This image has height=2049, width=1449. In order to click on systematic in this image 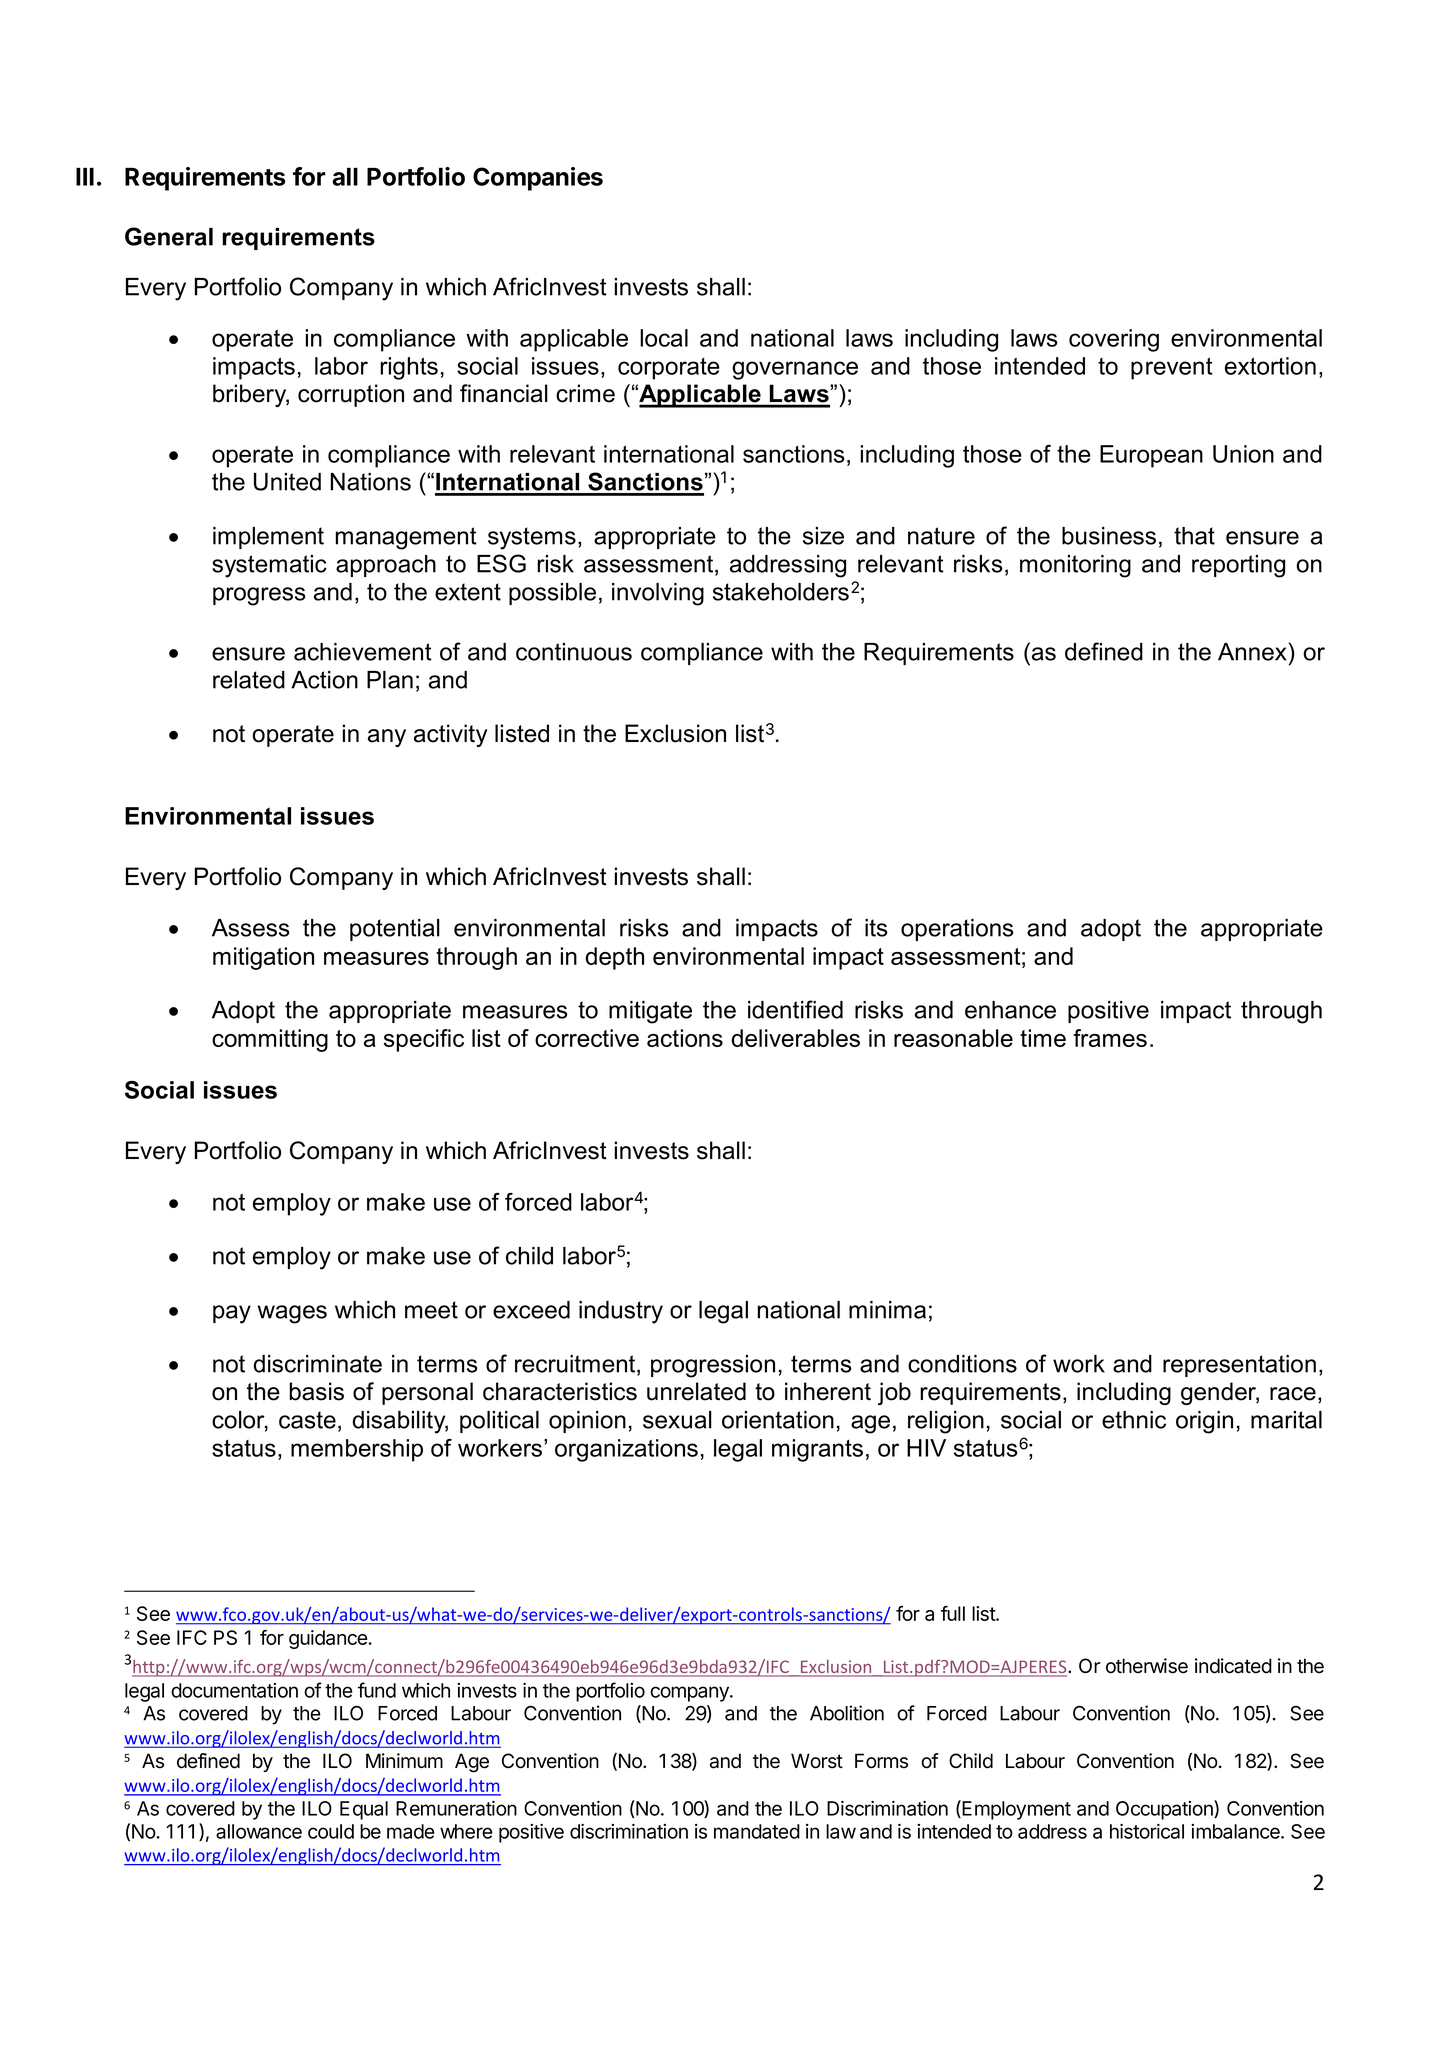, I will do `click(269, 566)`.
